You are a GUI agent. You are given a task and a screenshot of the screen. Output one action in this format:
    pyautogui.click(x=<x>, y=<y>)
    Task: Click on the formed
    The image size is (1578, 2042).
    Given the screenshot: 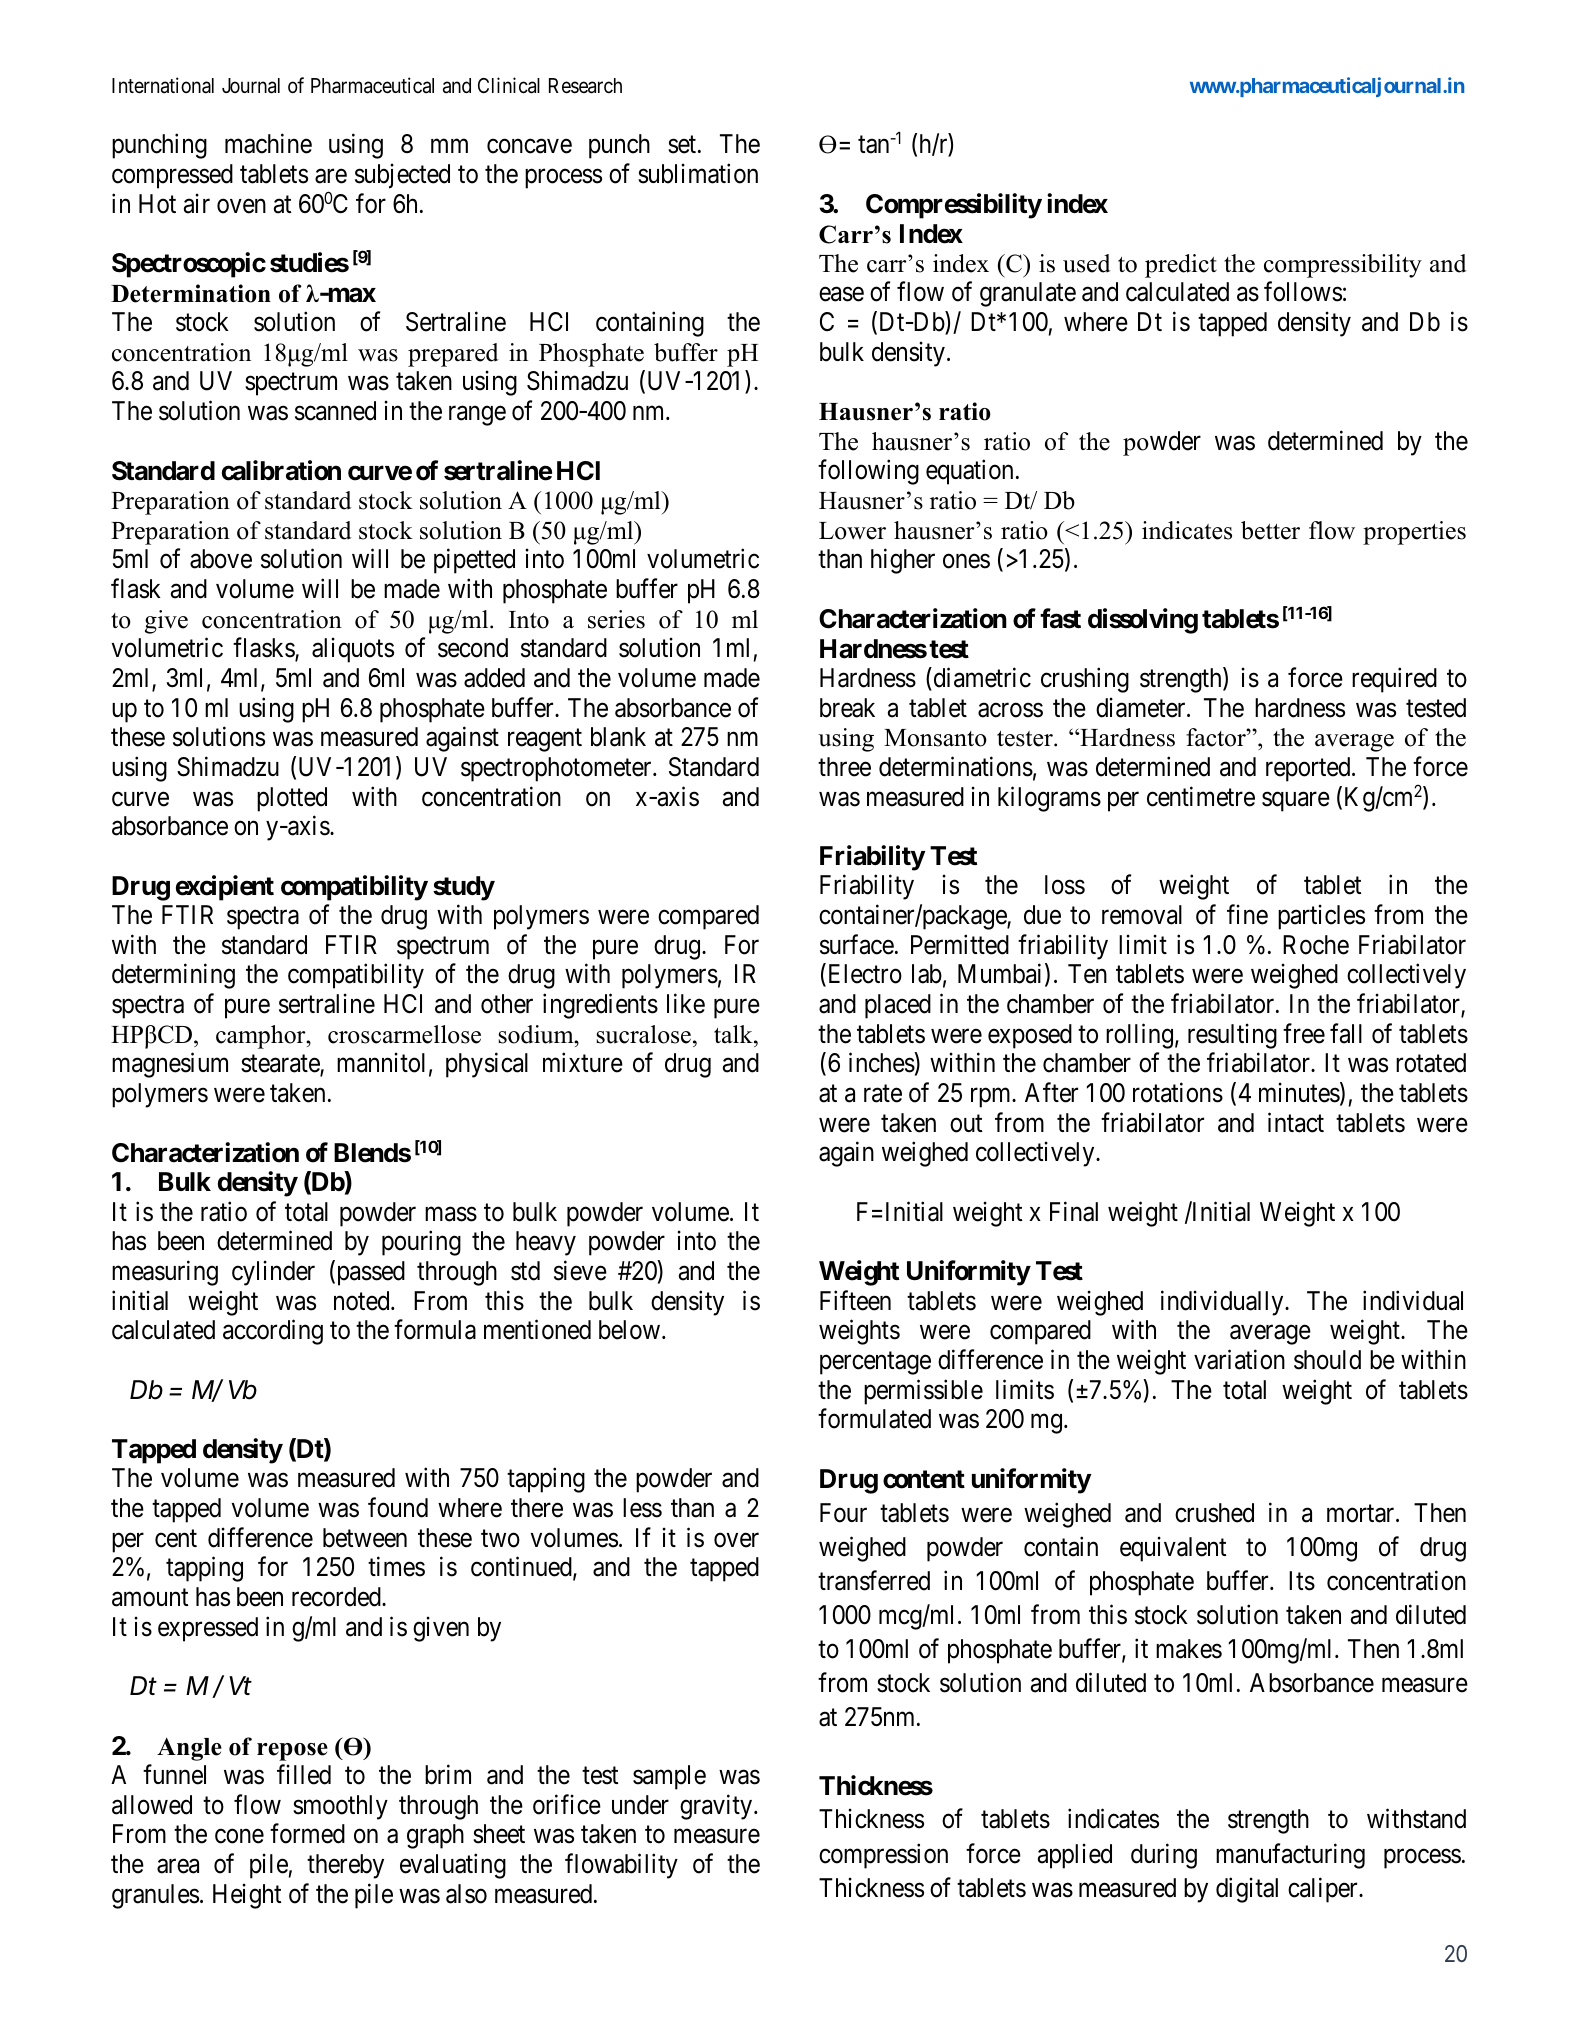 What is the action you would take?
    pyautogui.click(x=307, y=1834)
